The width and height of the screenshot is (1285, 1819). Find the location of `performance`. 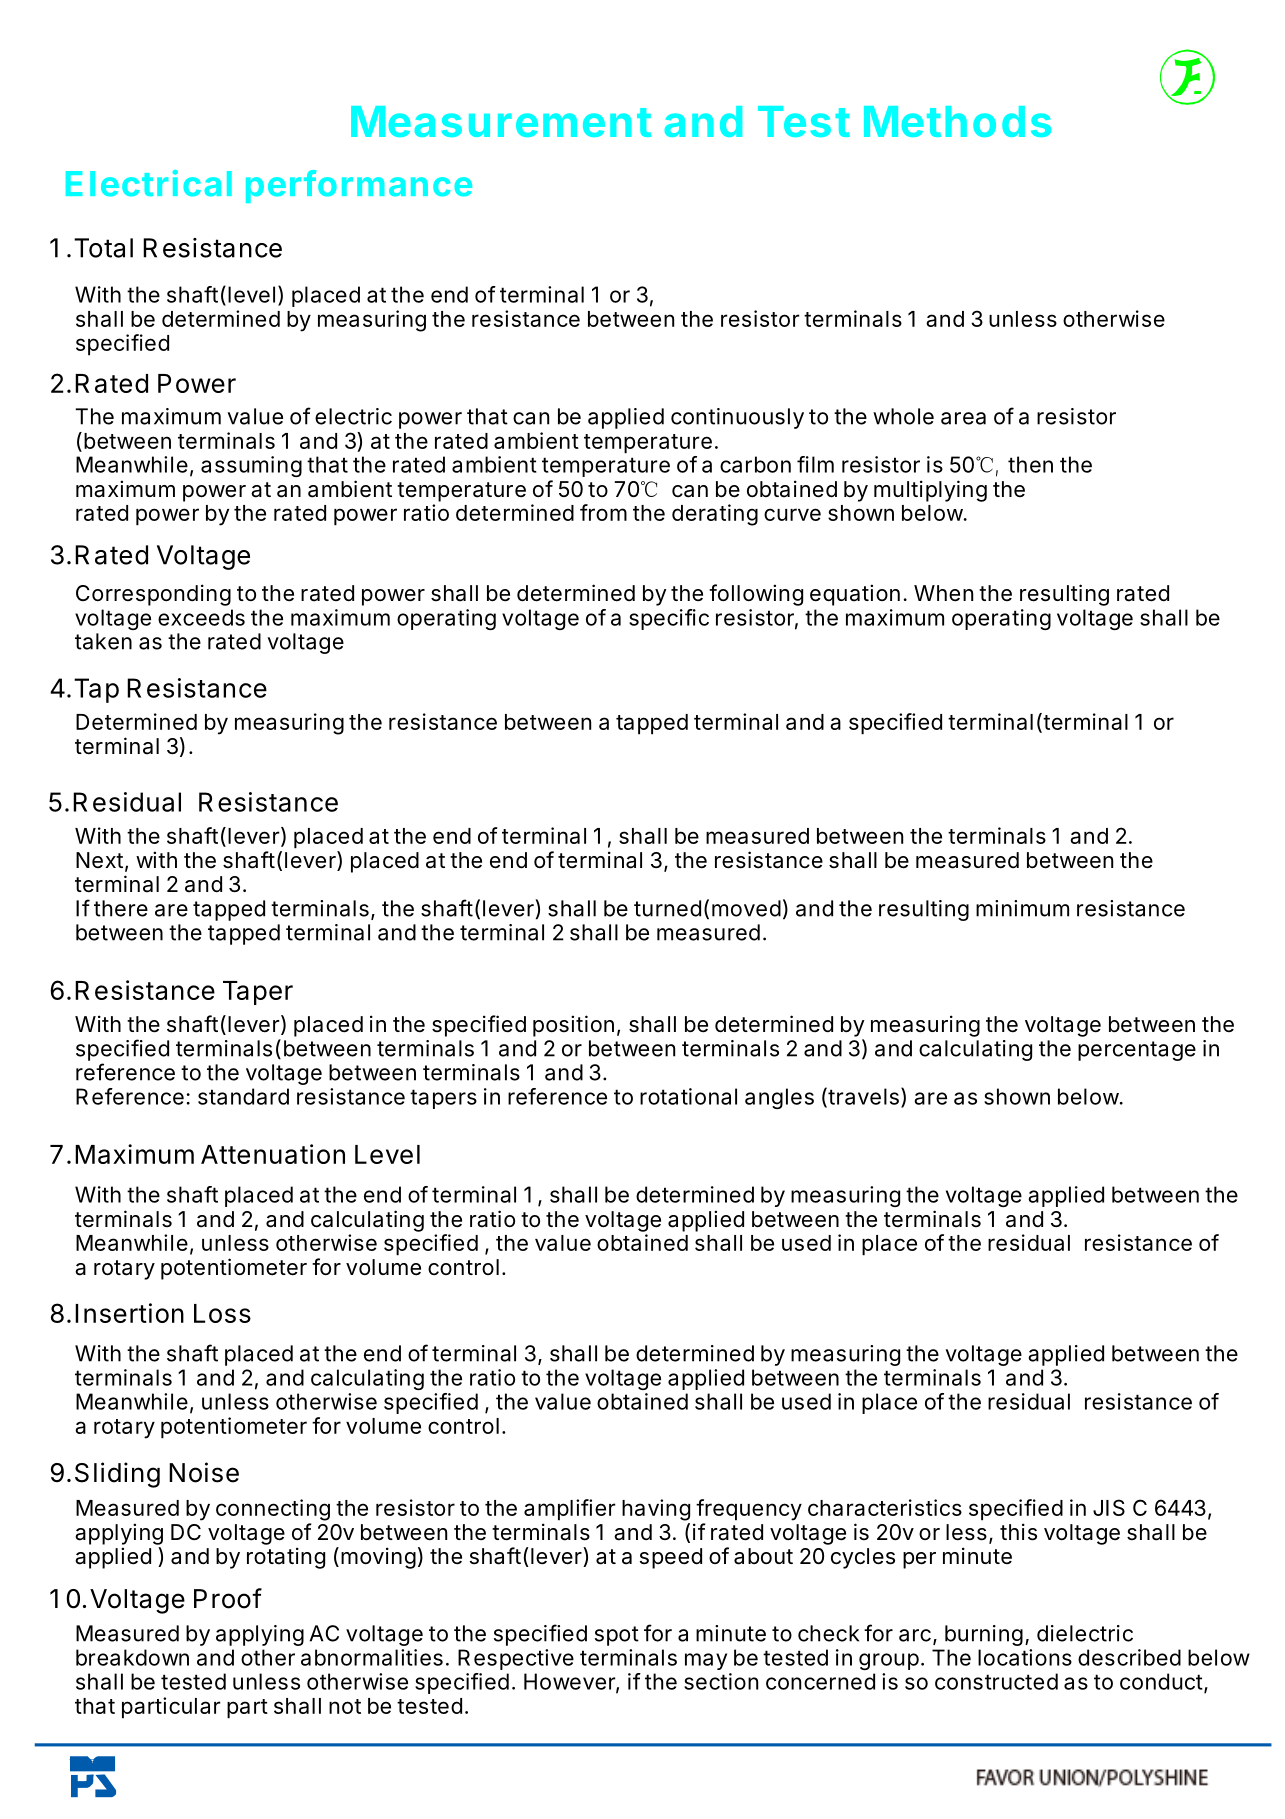

performance is located at coordinates (359, 186).
